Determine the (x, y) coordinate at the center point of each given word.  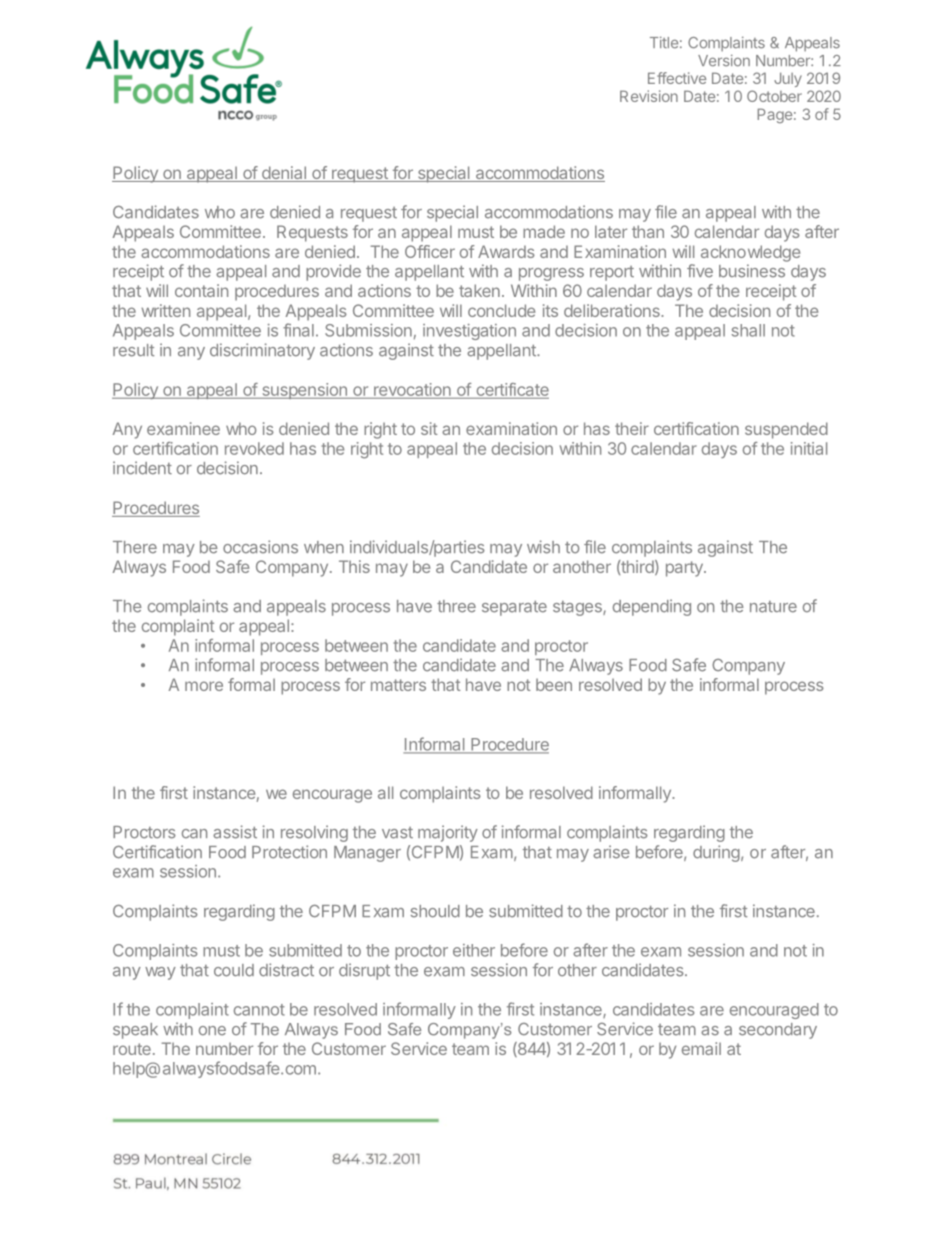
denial (283, 174)
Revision (649, 96)
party (685, 569)
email (701, 1048)
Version (724, 60)
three (456, 606)
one (212, 1031)
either (474, 950)
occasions (260, 547)
